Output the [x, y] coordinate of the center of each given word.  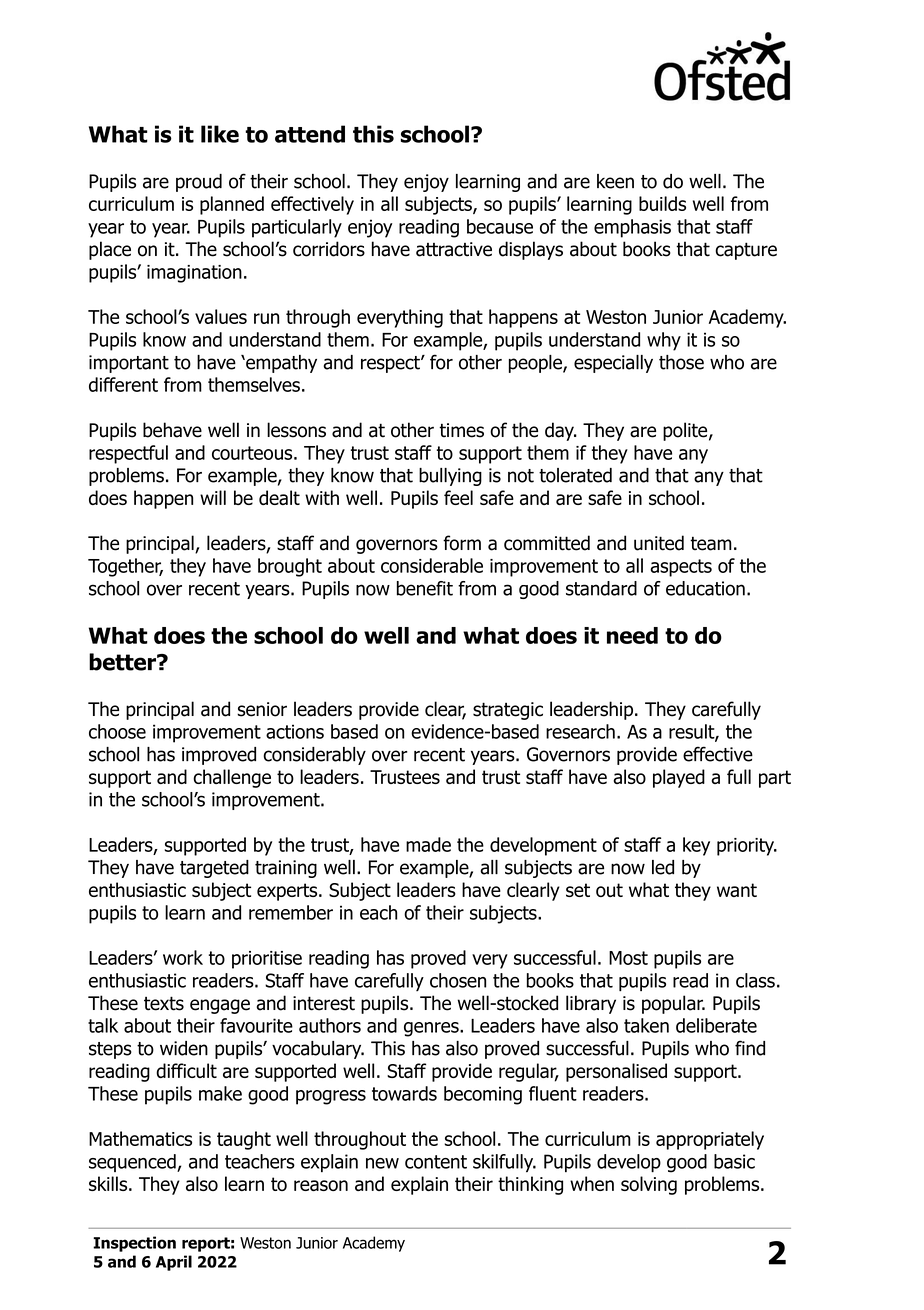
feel [458, 497]
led [663, 867]
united [659, 543]
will [213, 497]
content [436, 1162]
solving [649, 1185]
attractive [454, 249]
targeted [214, 869]
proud [199, 183]
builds [662, 203]
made [428, 844]
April [174, 1263]
